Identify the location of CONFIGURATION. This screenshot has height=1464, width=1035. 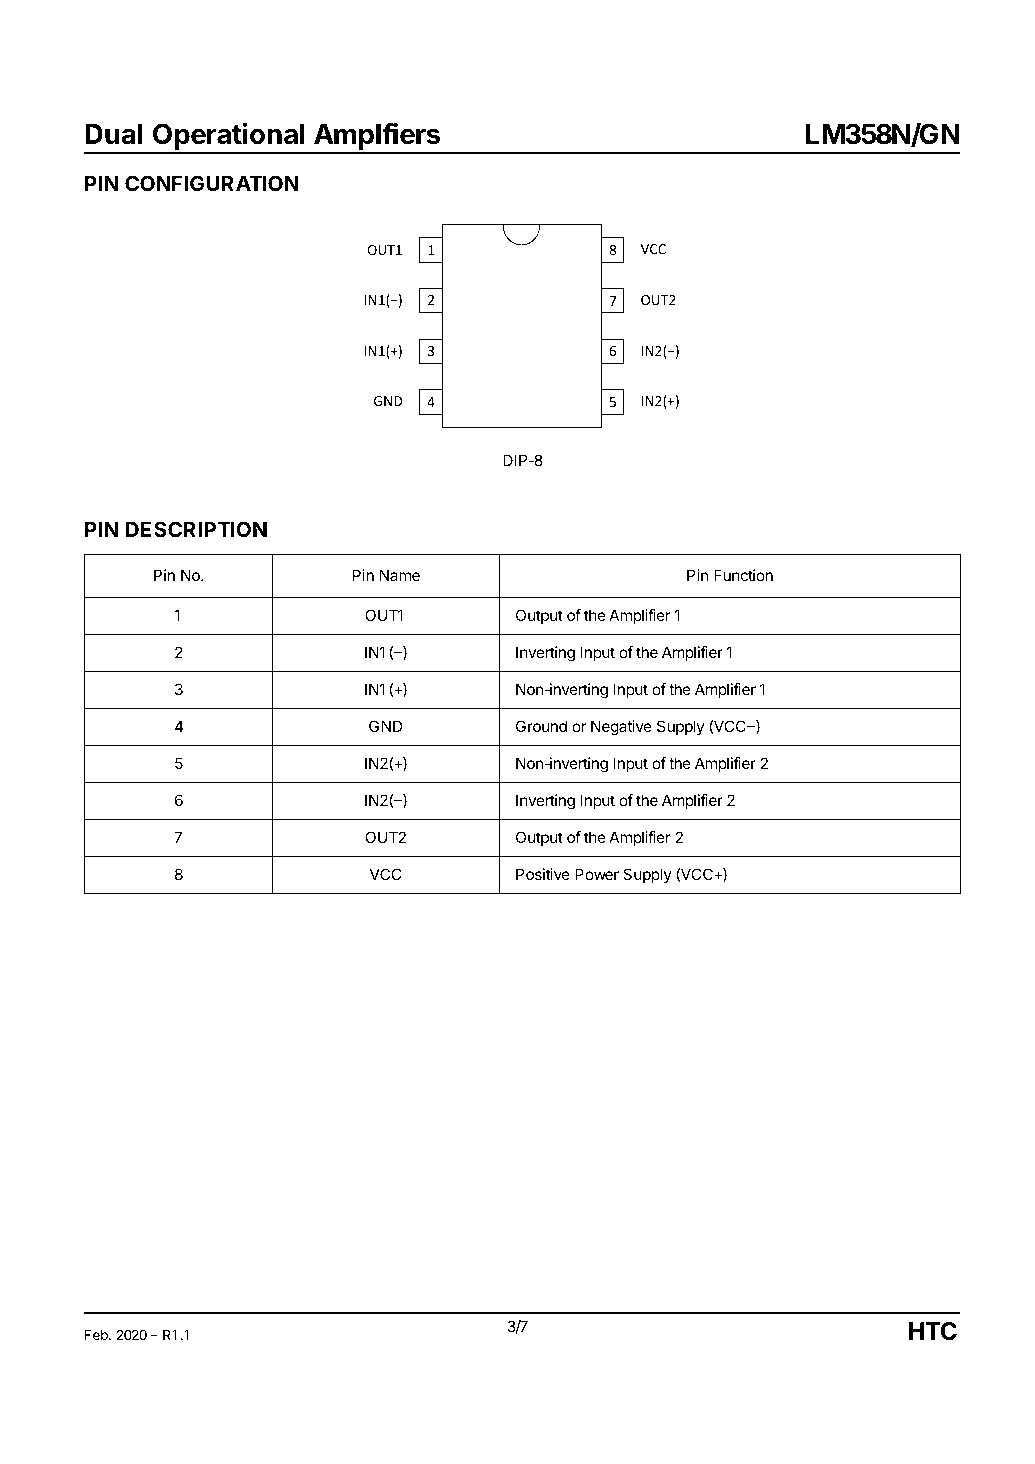
(212, 183).
